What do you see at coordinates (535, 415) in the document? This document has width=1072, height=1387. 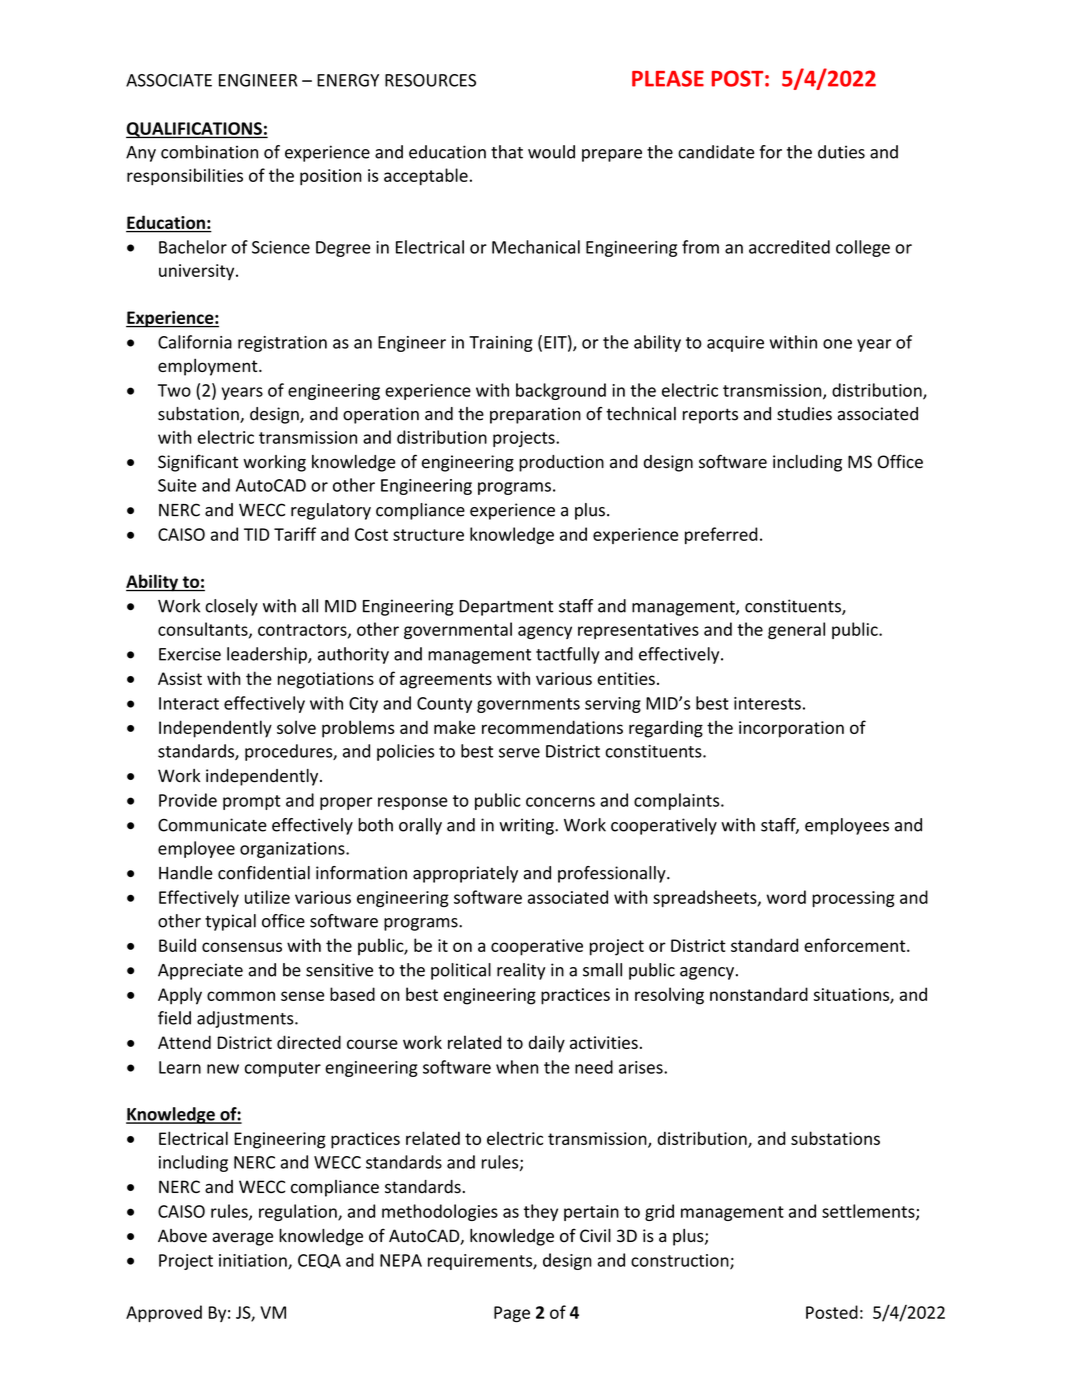 I see `preparation` at bounding box center [535, 415].
